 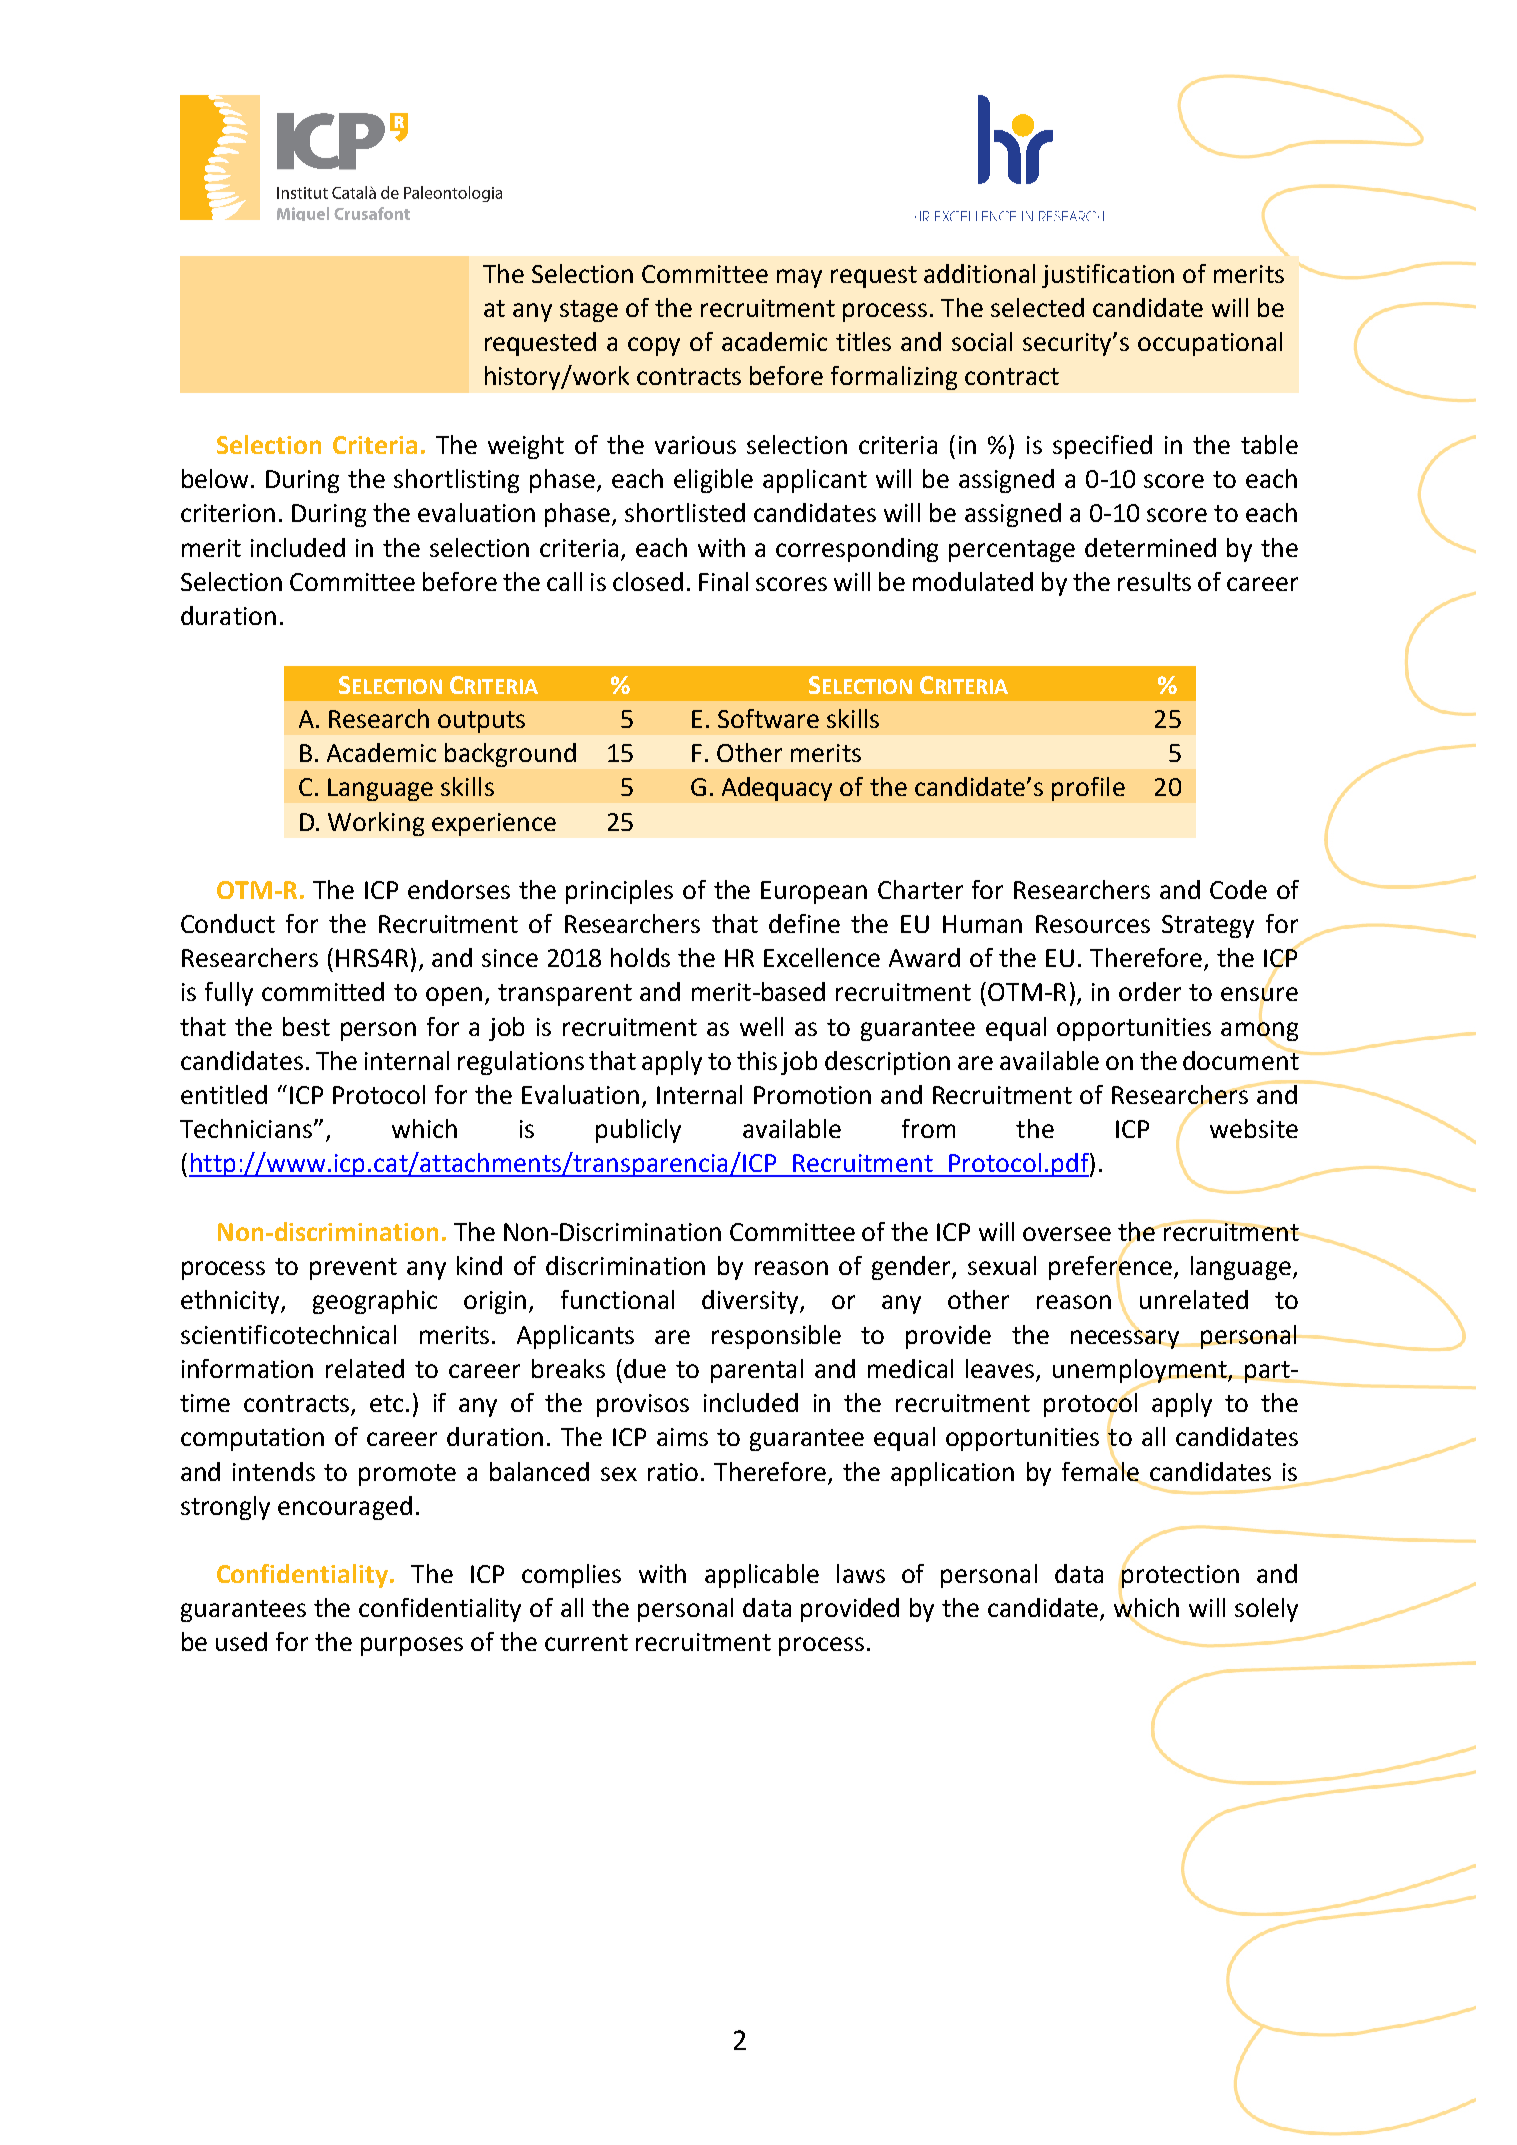 I want to click on outputs, so click(x=481, y=722).
